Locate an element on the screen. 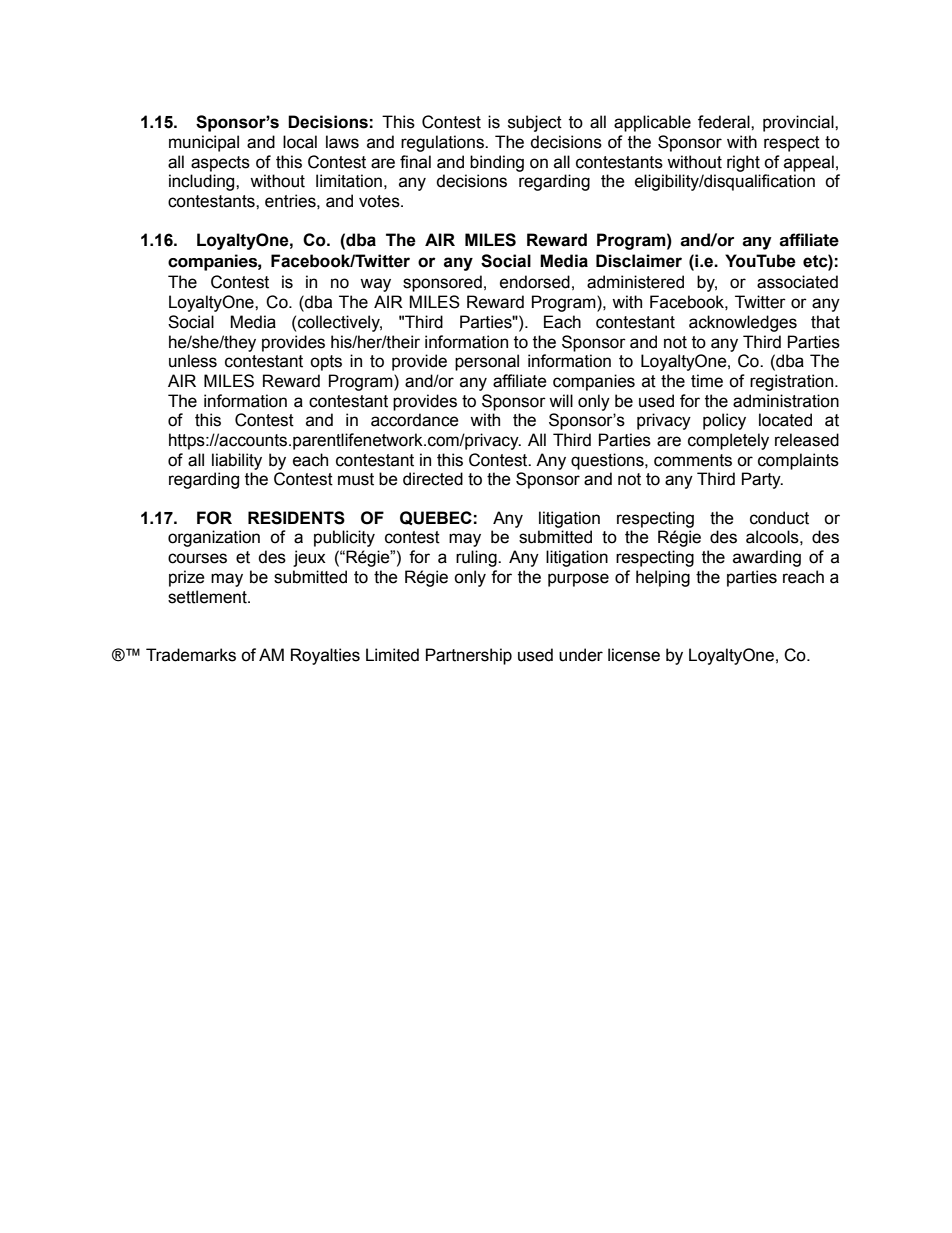 This screenshot has width=952, height=1233. opts is located at coordinates (326, 363).
